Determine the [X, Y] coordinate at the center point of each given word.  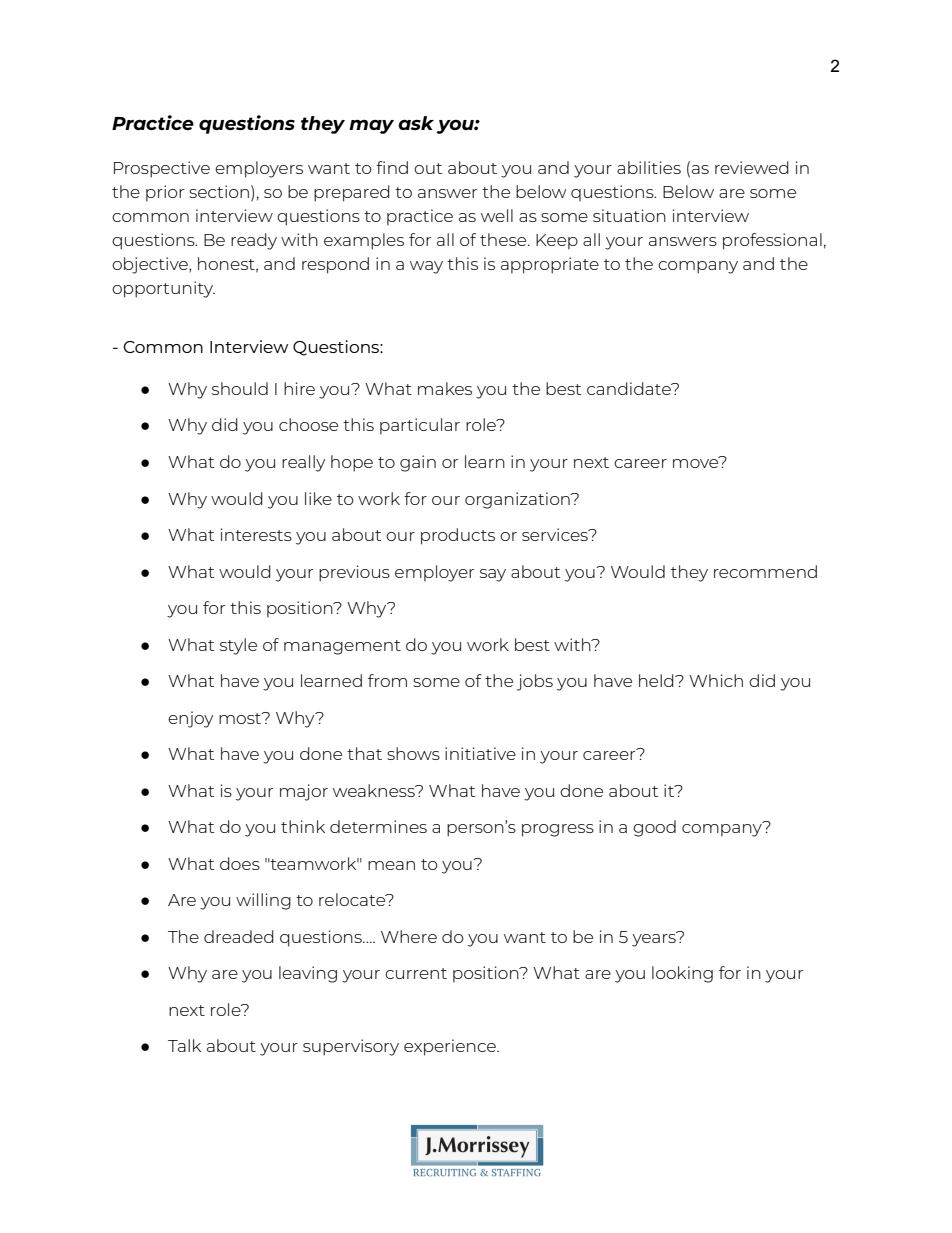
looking [682, 974]
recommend [765, 571]
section [219, 191]
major [304, 792]
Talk [184, 1045]
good [654, 828]
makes [445, 388]
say [493, 575]
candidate [630, 388]
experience [451, 1047]
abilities [649, 167]
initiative [480, 753]
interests [256, 534]
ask [416, 123]
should [240, 388]
